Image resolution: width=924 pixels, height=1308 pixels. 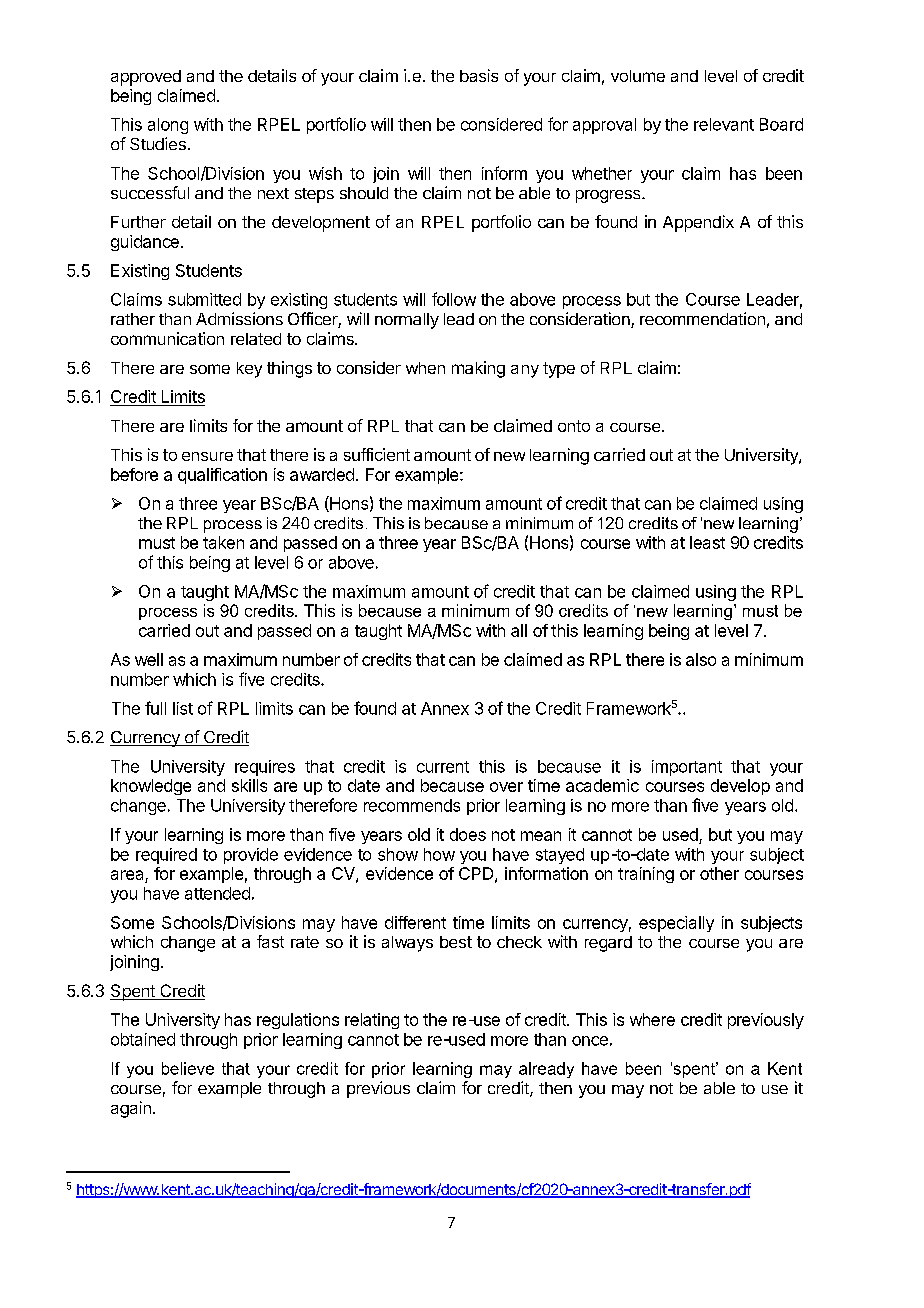 What do you see at coordinates (707, 542) in the screenshot?
I see `least` at bounding box center [707, 542].
